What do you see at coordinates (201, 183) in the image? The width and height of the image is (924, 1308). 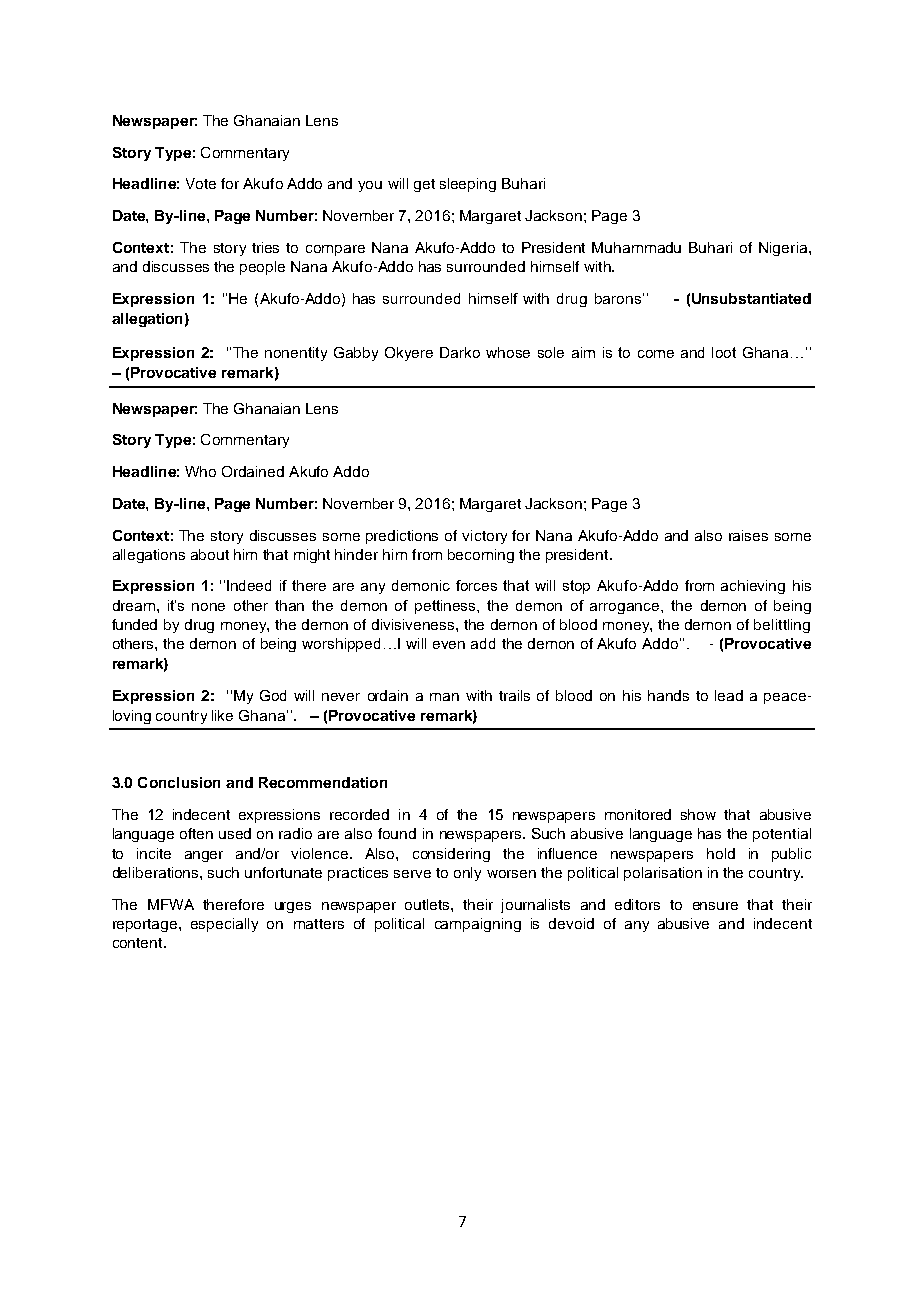 I see `Vote` at bounding box center [201, 183].
